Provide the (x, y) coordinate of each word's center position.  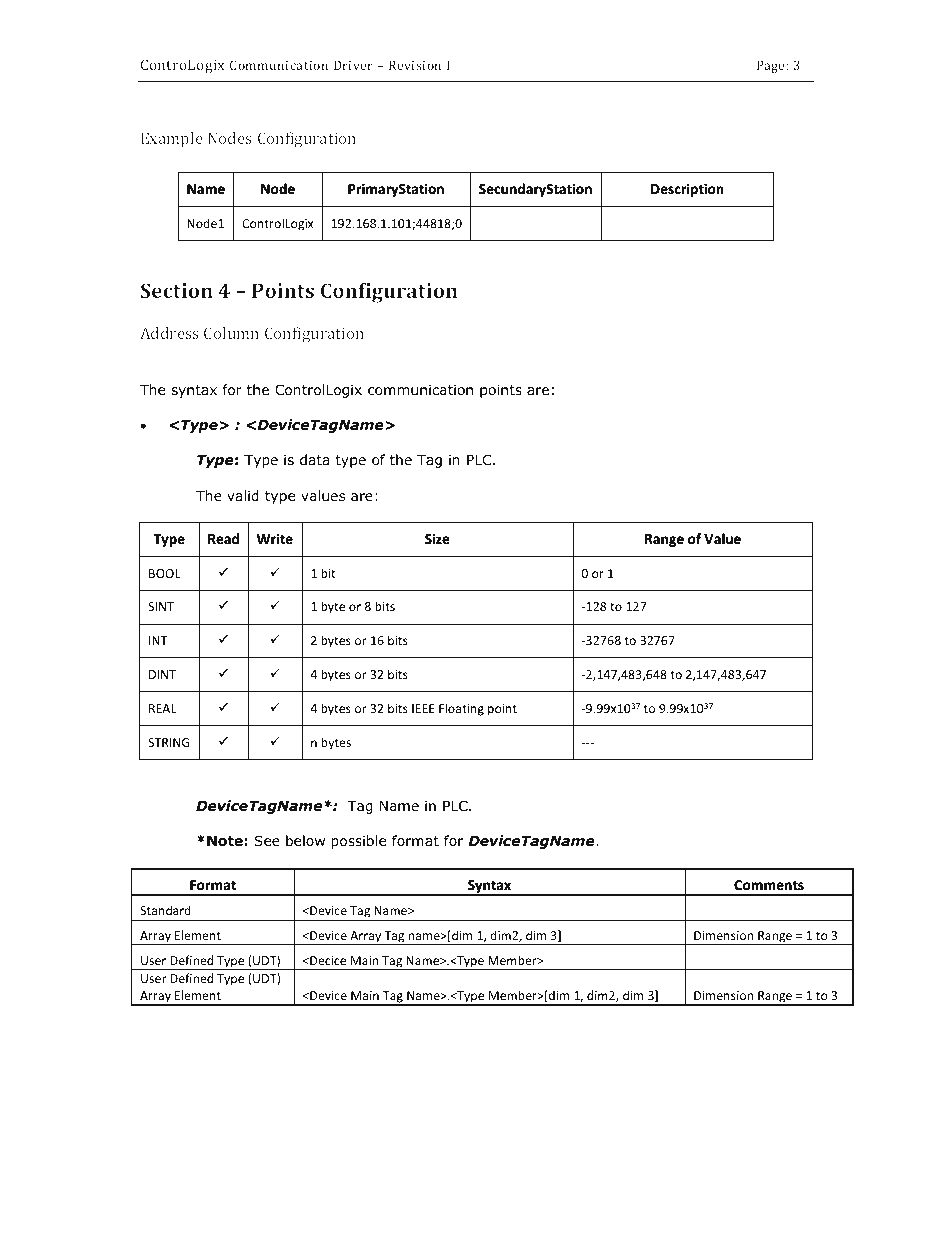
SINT (161, 606)
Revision (415, 65)
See (267, 840)
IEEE (423, 708)
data (315, 459)
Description (687, 190)
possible (358, 842)
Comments (769, 885)
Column (231, 333)
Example (172, 140)
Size (437, 538)
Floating (461, 709)
